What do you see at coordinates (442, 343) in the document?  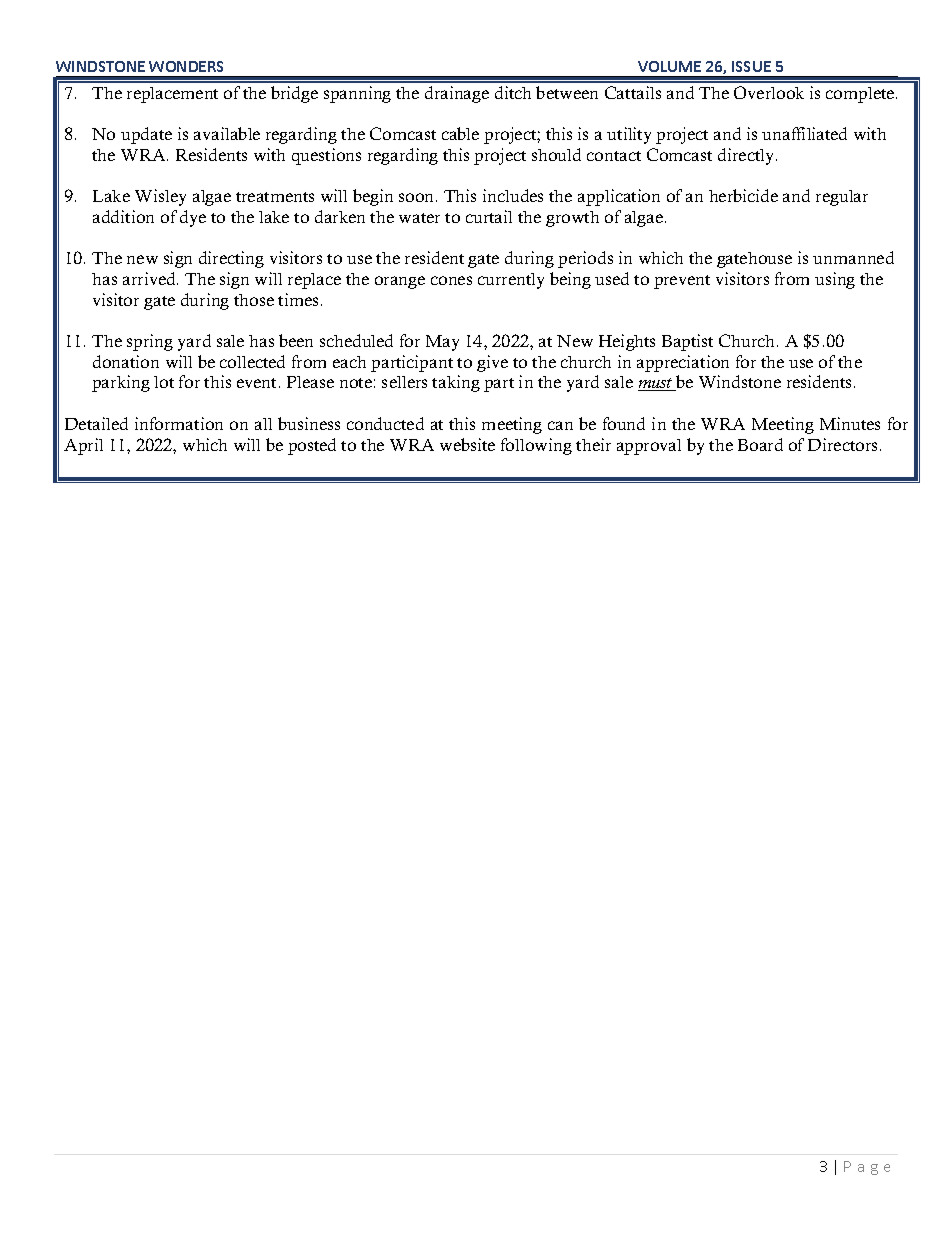 I see `May` at bounding box center [442, 343].
